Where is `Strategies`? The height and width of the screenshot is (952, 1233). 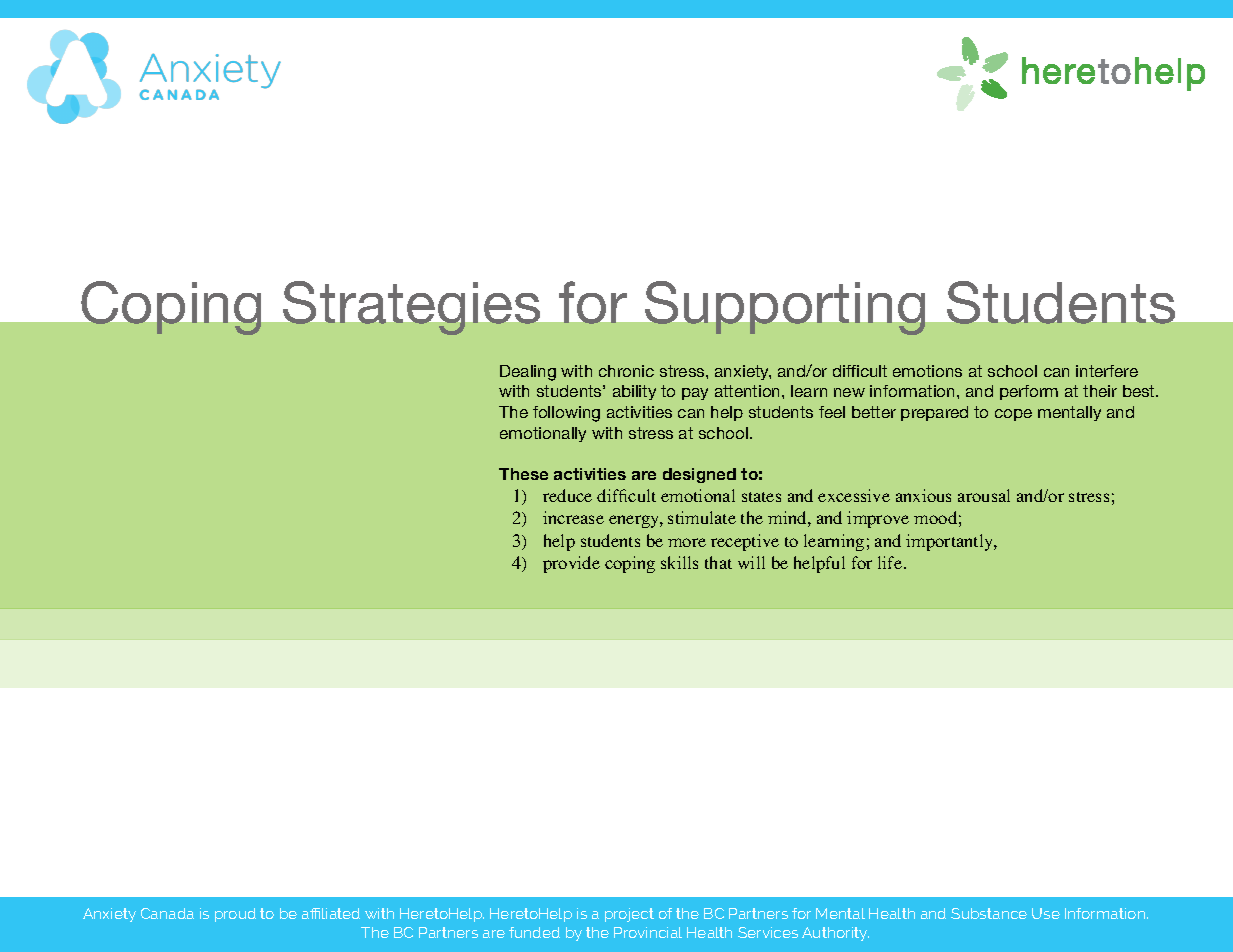
Strategies is located at coordinates (411, 308).
